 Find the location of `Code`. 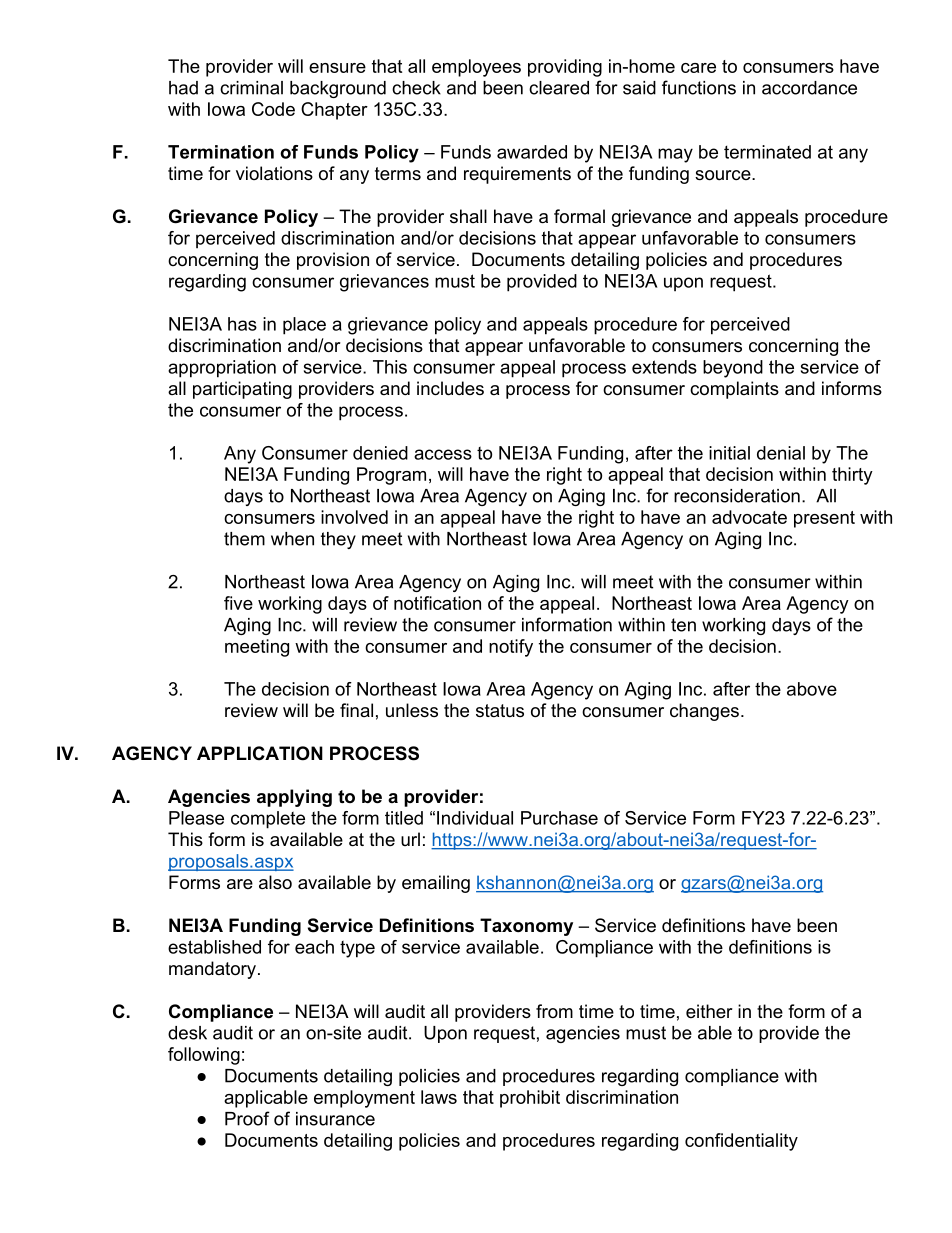

Code is located at coordinates (273, 109).
